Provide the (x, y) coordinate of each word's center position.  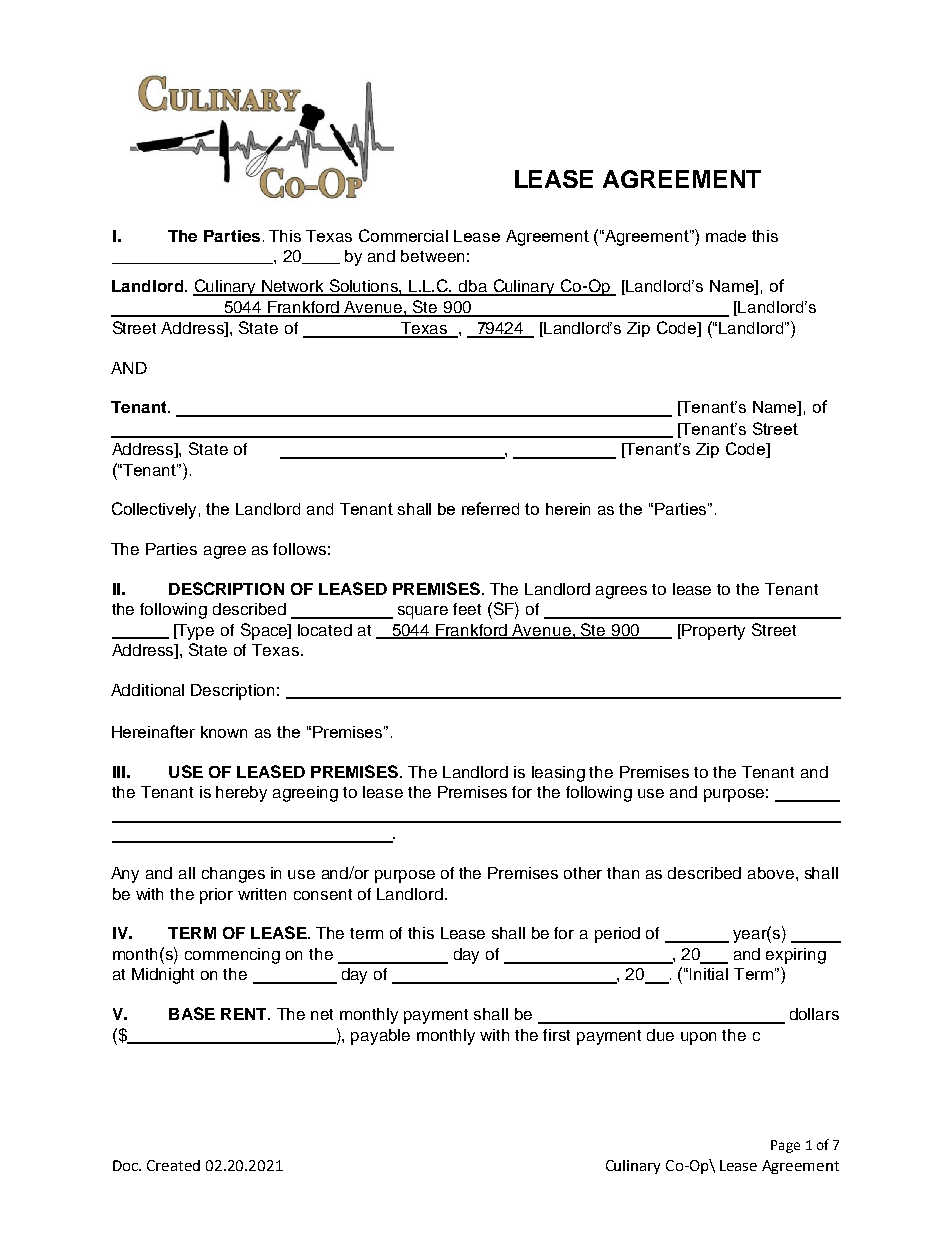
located (325, 630)
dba (473, 287)
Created (173, 1165)
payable (380, 1037)
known (224, 732)
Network (293, 287)
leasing (558, 774)
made (726, 236)
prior (216, 896)
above (771, 873)
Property (713, 632)
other (583, 873)
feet (467, 609)
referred (490, 508)
